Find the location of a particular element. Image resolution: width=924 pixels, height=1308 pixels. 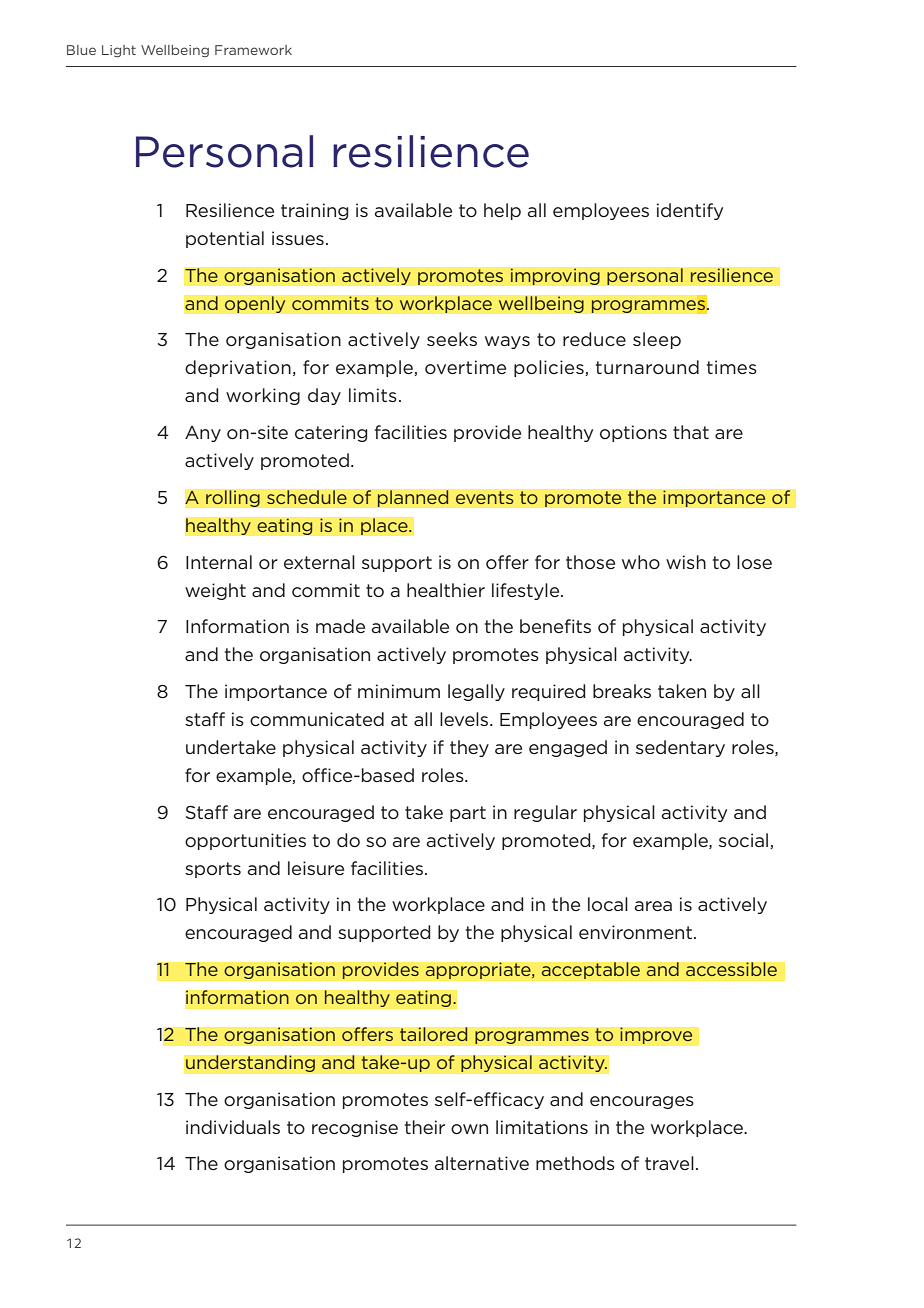

sedentary is located at coordinates (680, 748).
